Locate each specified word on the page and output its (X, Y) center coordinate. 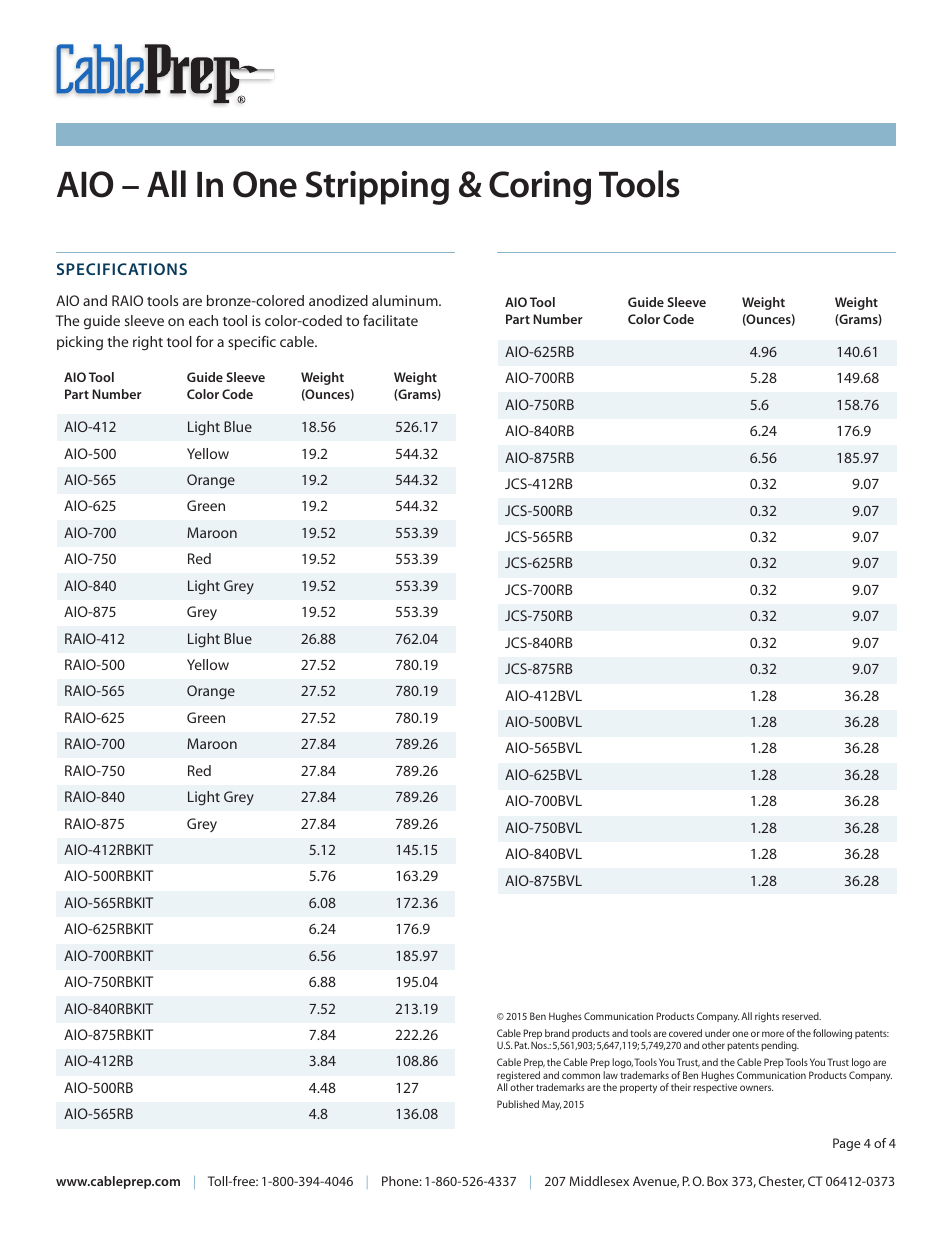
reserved (801, 1016)
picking (80, 343)
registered (518, 1077)
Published (518, 1104)
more (773, 1034)
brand (557, 1033)
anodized (338, 300)
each (203, 320)
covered (685, 1033)
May (551, 1105)
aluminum (406, 300)
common (581, 1076)
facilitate (390, 320)
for (205, 341)
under (717, 1033)
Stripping (377, 188)
